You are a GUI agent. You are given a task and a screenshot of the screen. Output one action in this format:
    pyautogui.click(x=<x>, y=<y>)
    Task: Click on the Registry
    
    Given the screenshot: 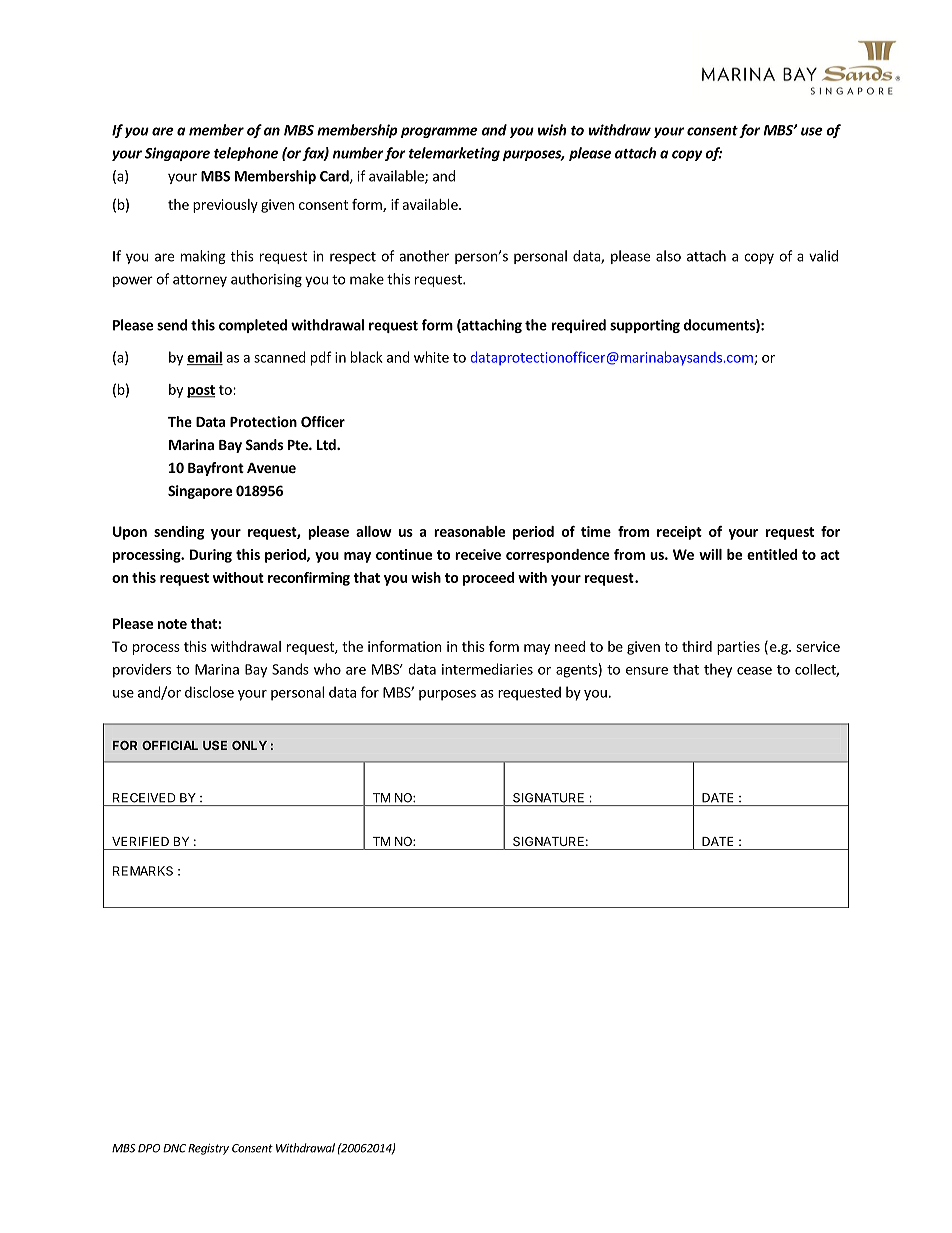 What is the action you would take?
    pyautogui.click(x=208, y=1149)
